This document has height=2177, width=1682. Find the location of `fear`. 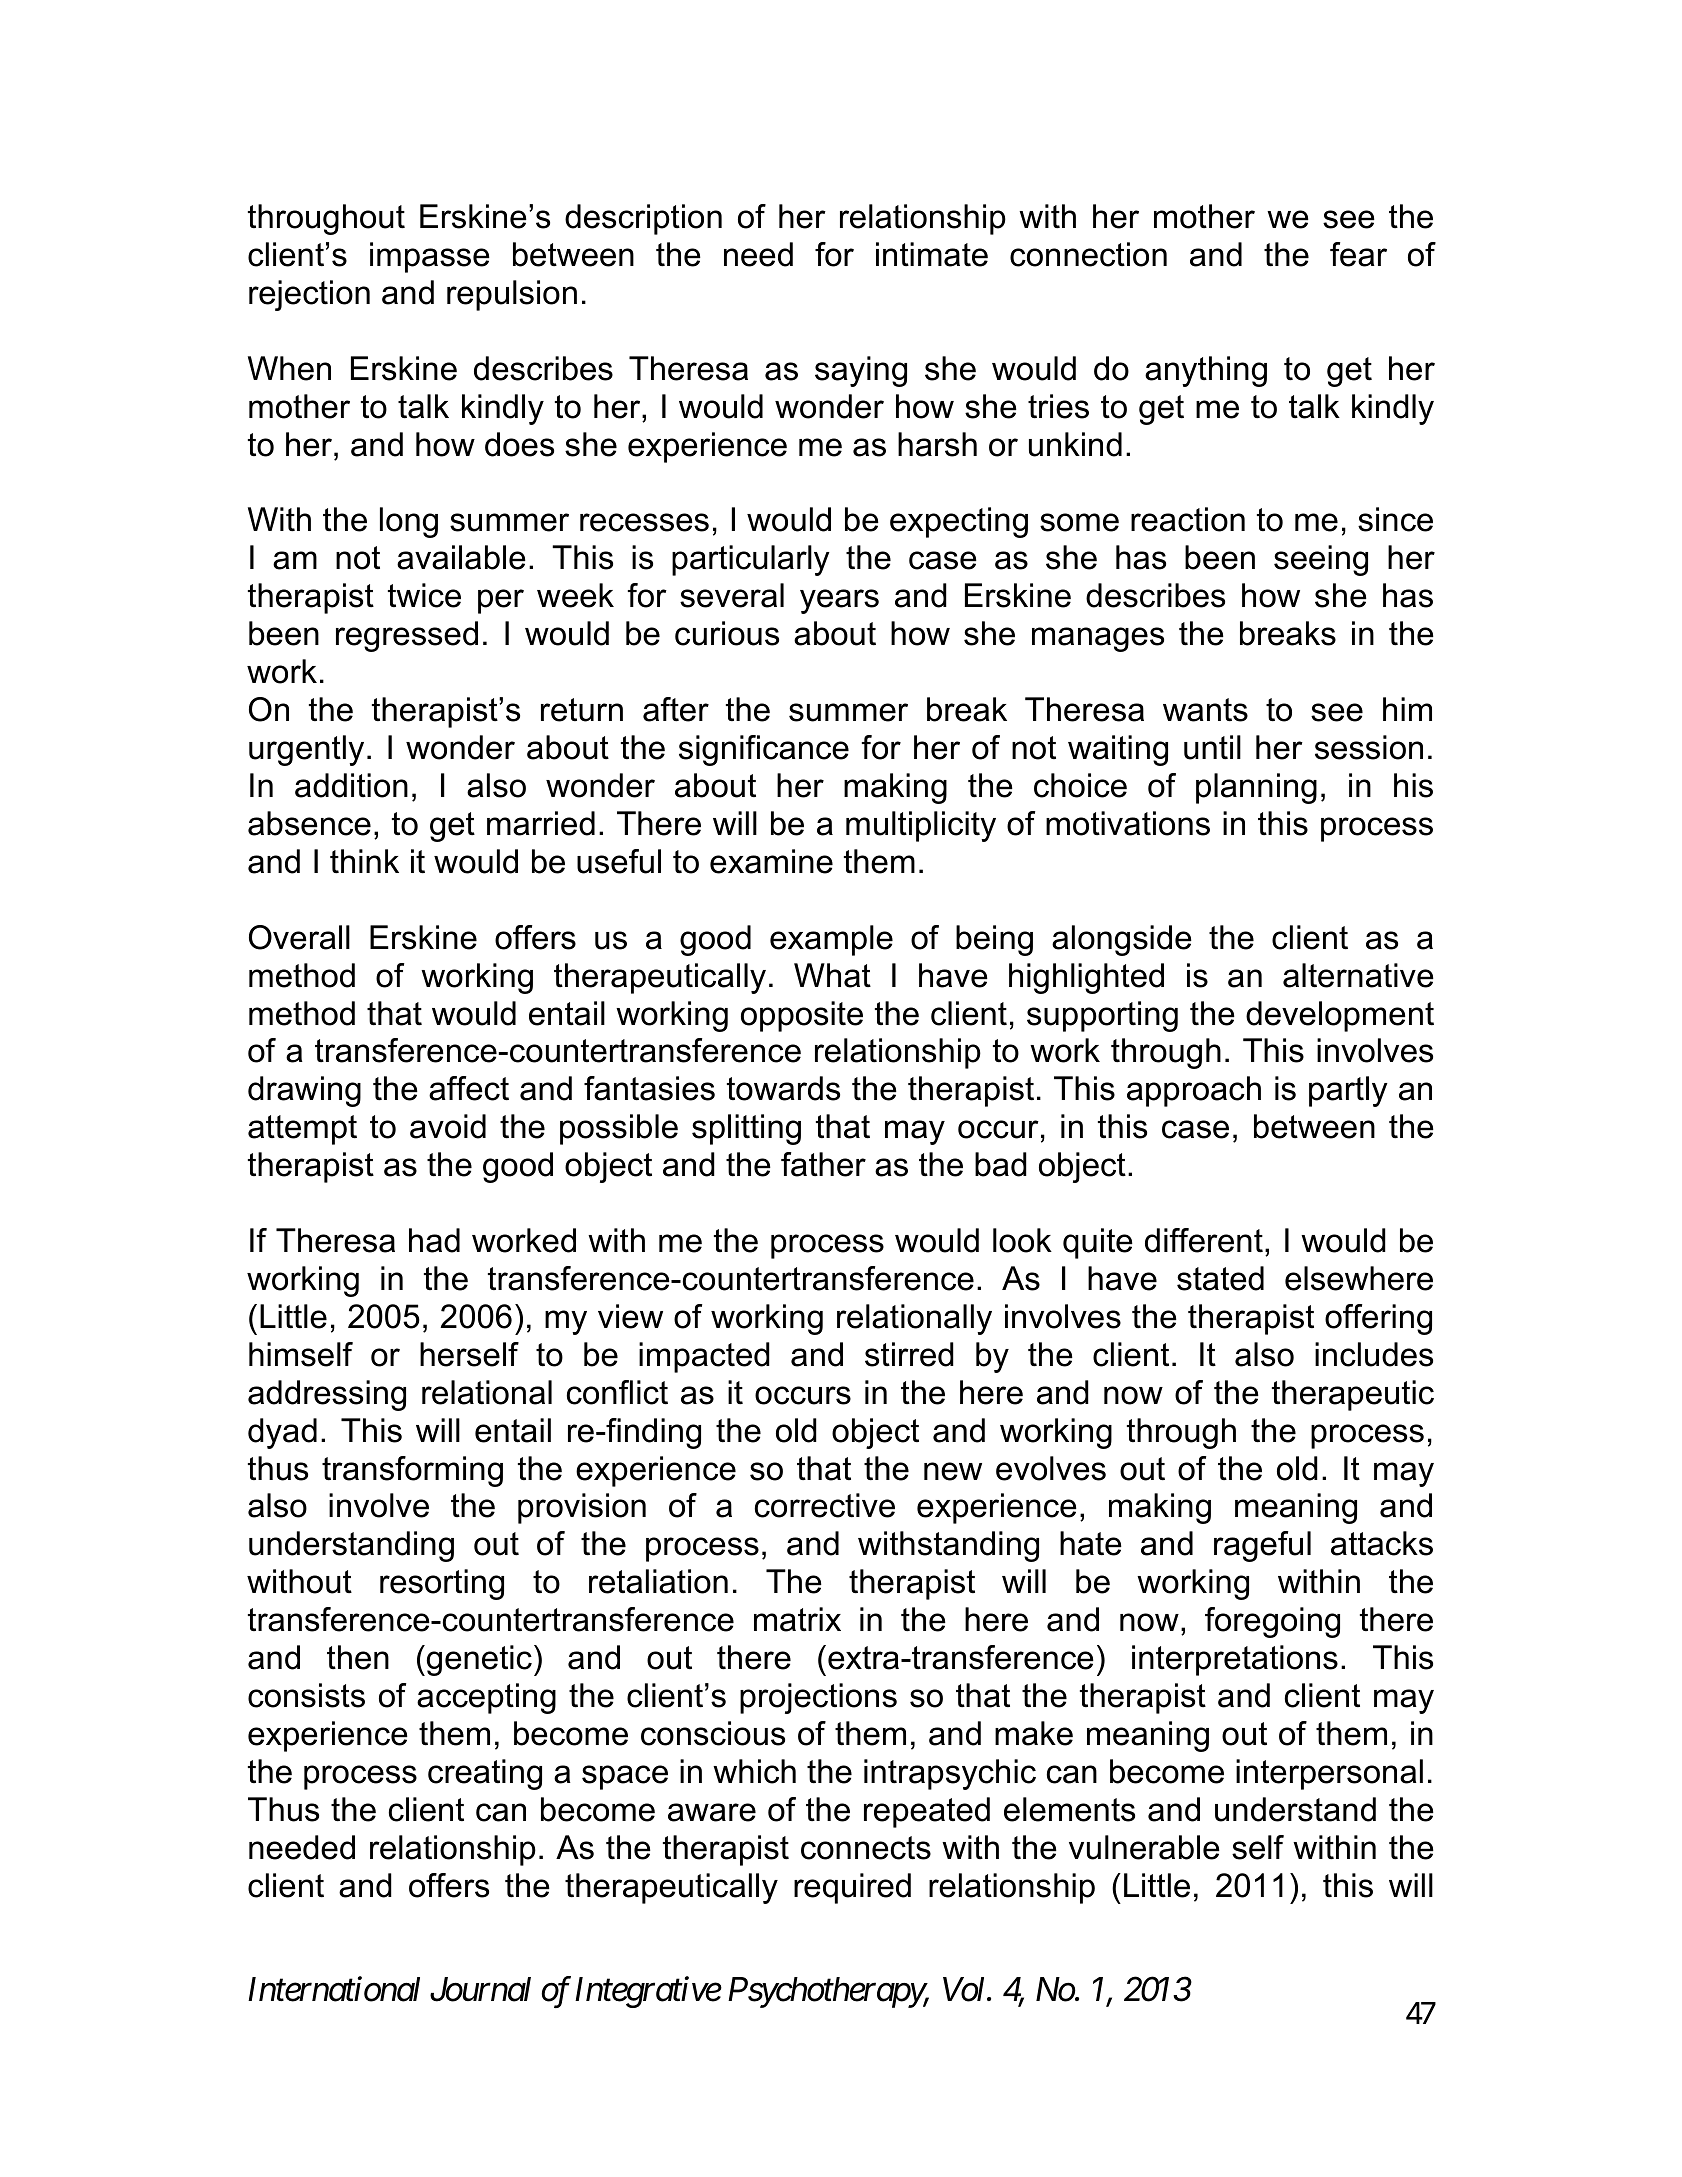

fear is located at coordinates (1358, 254).
